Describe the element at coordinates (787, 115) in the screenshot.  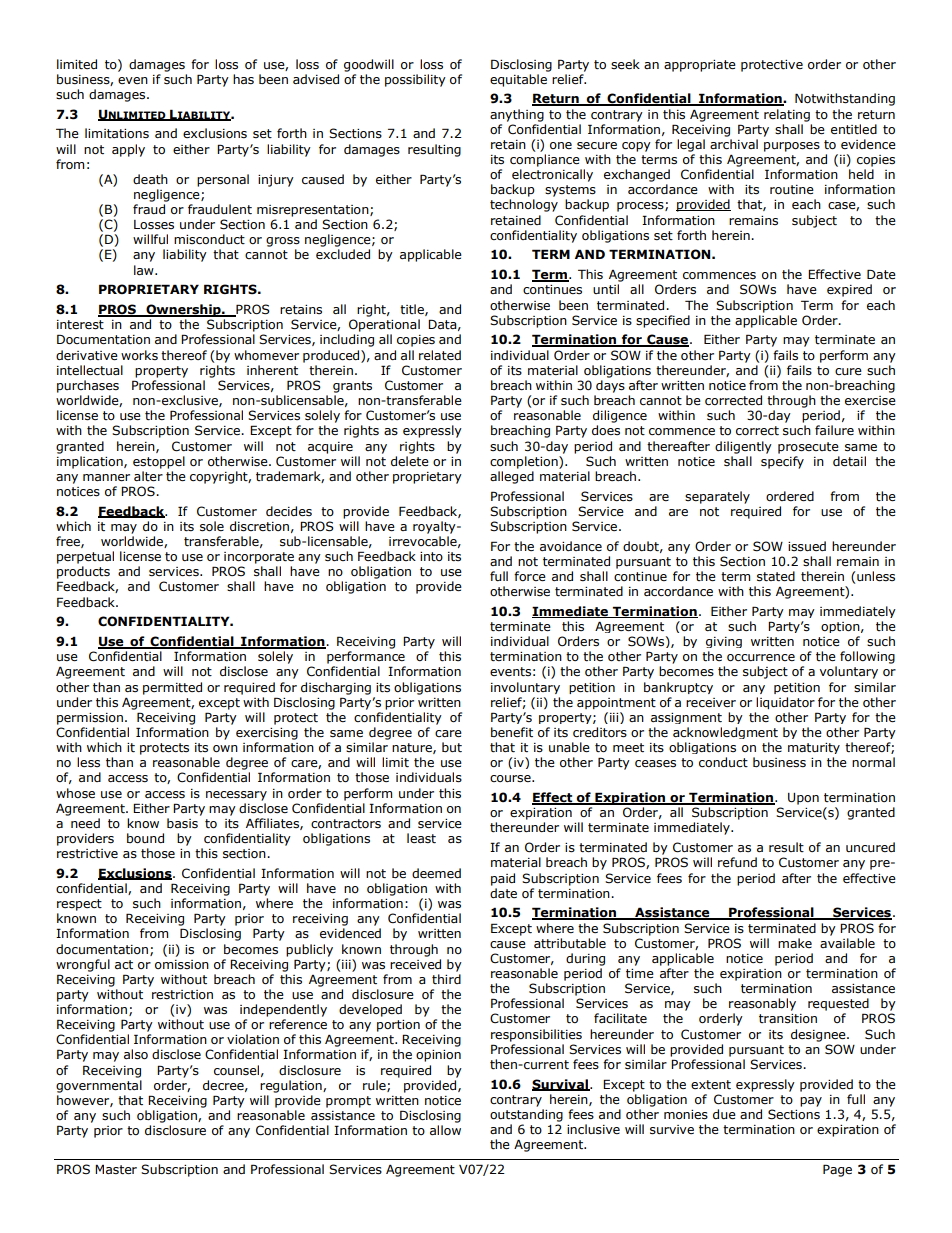
I see `relating` at that location.
